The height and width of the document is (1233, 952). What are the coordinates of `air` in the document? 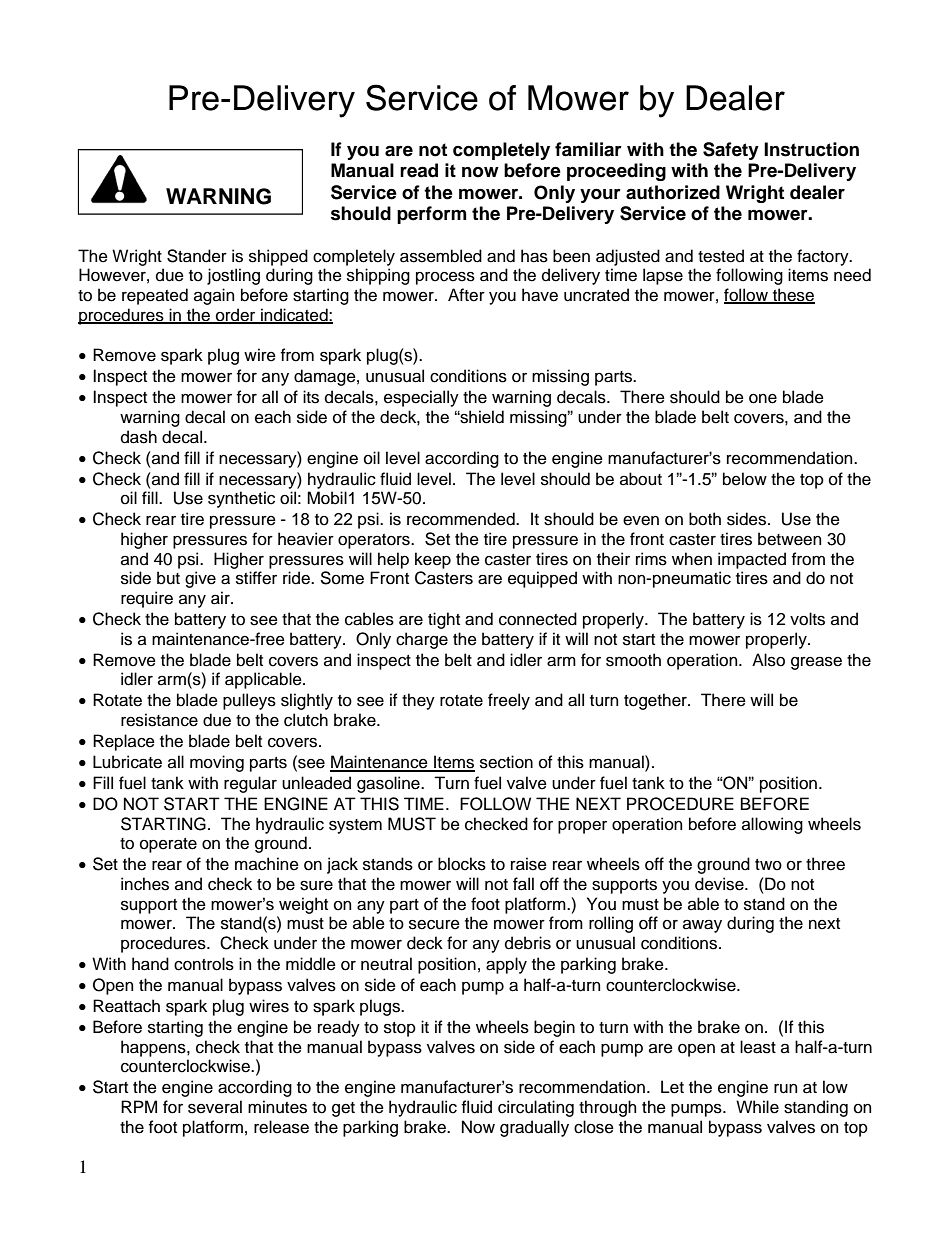 It's located at (221, 598).
